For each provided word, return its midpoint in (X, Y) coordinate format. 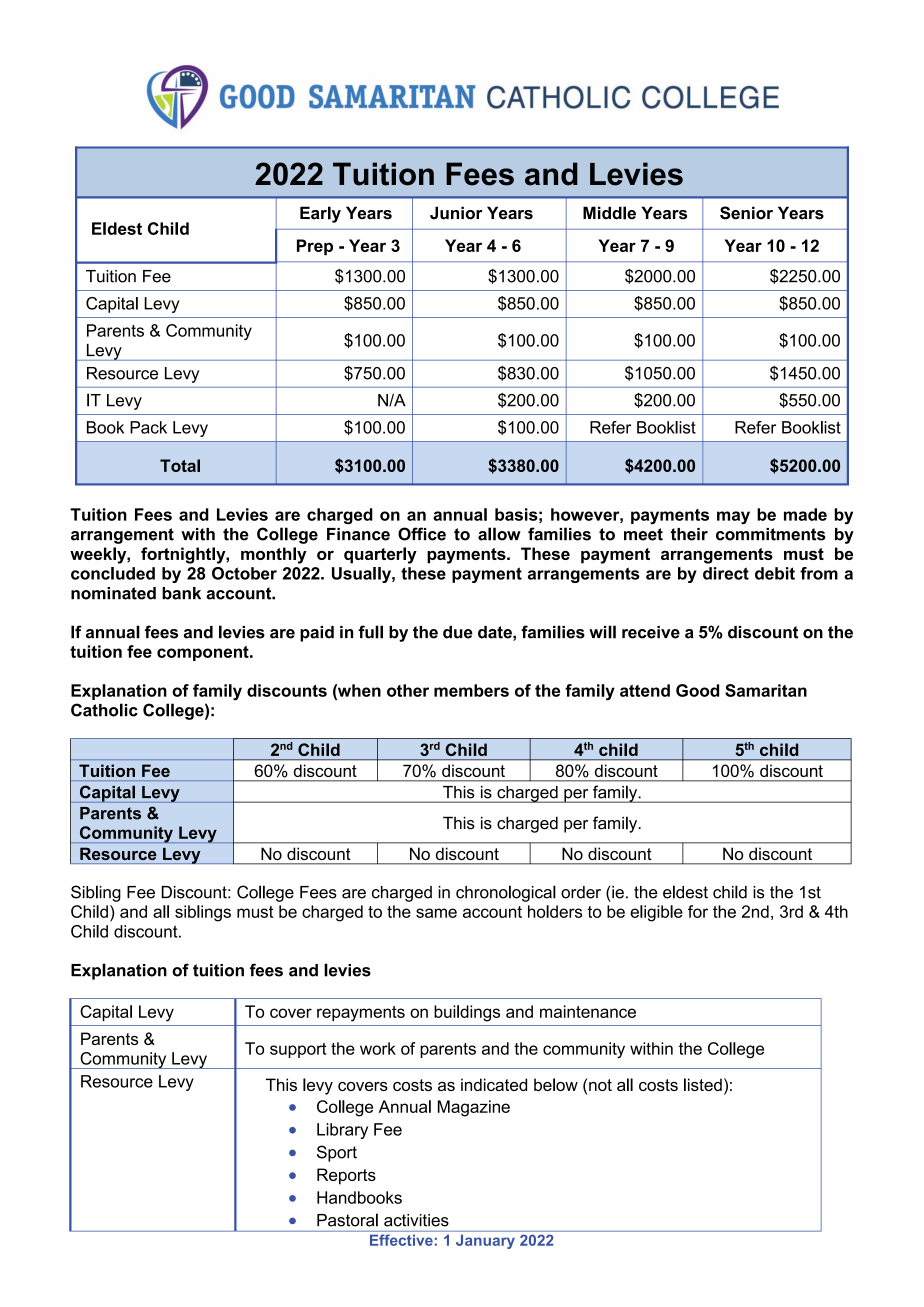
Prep (315, 247)
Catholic (104, 710)
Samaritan (766, 690)
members (471, 690)
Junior (456, 213)
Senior (746, 213)
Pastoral (347, 1220)
